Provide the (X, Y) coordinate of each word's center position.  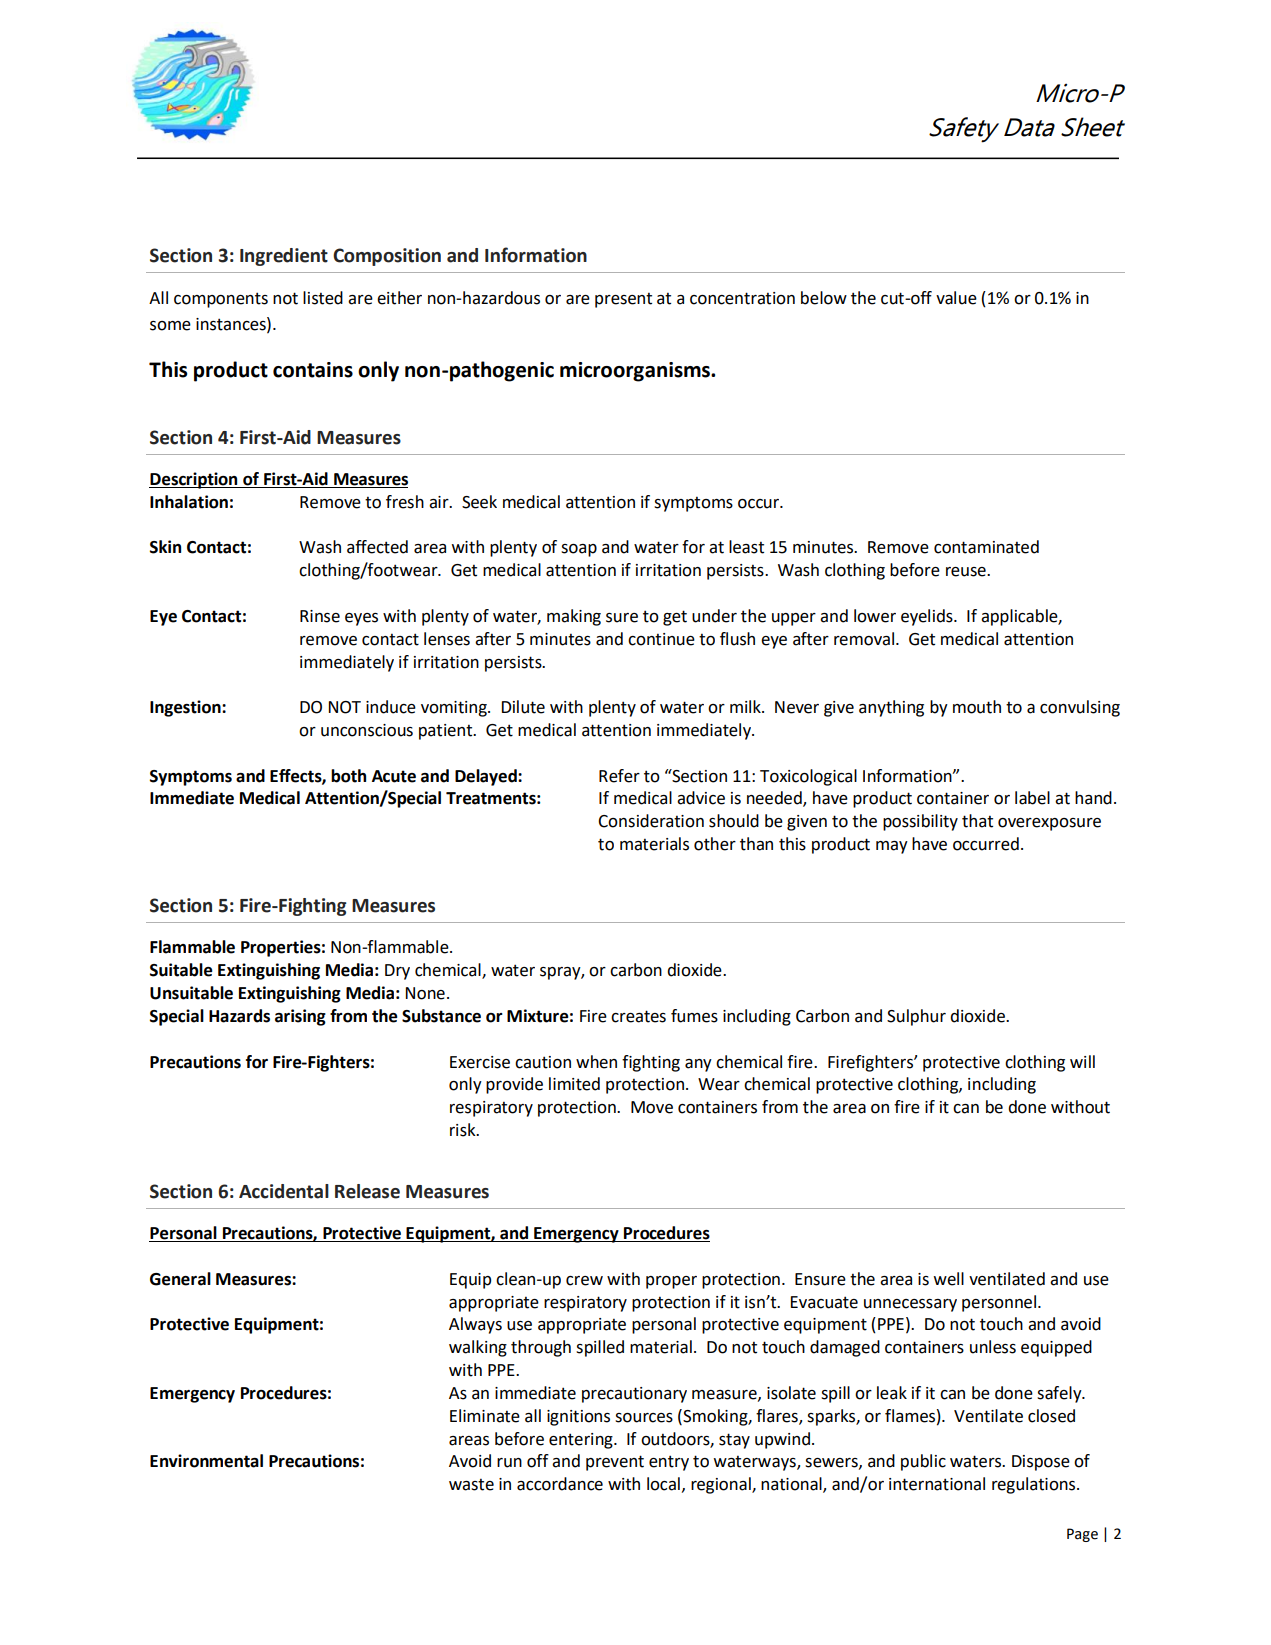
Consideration (651, 821)
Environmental (206, 1461)
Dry (397, 972)
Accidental (284, 1191)
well (949, 1279)
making (574, 617)
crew (584, 1281)
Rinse (320, 616)
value (956, 298)
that (977, 821)
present (623, 300)
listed (323, 298)
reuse (967, 572)
